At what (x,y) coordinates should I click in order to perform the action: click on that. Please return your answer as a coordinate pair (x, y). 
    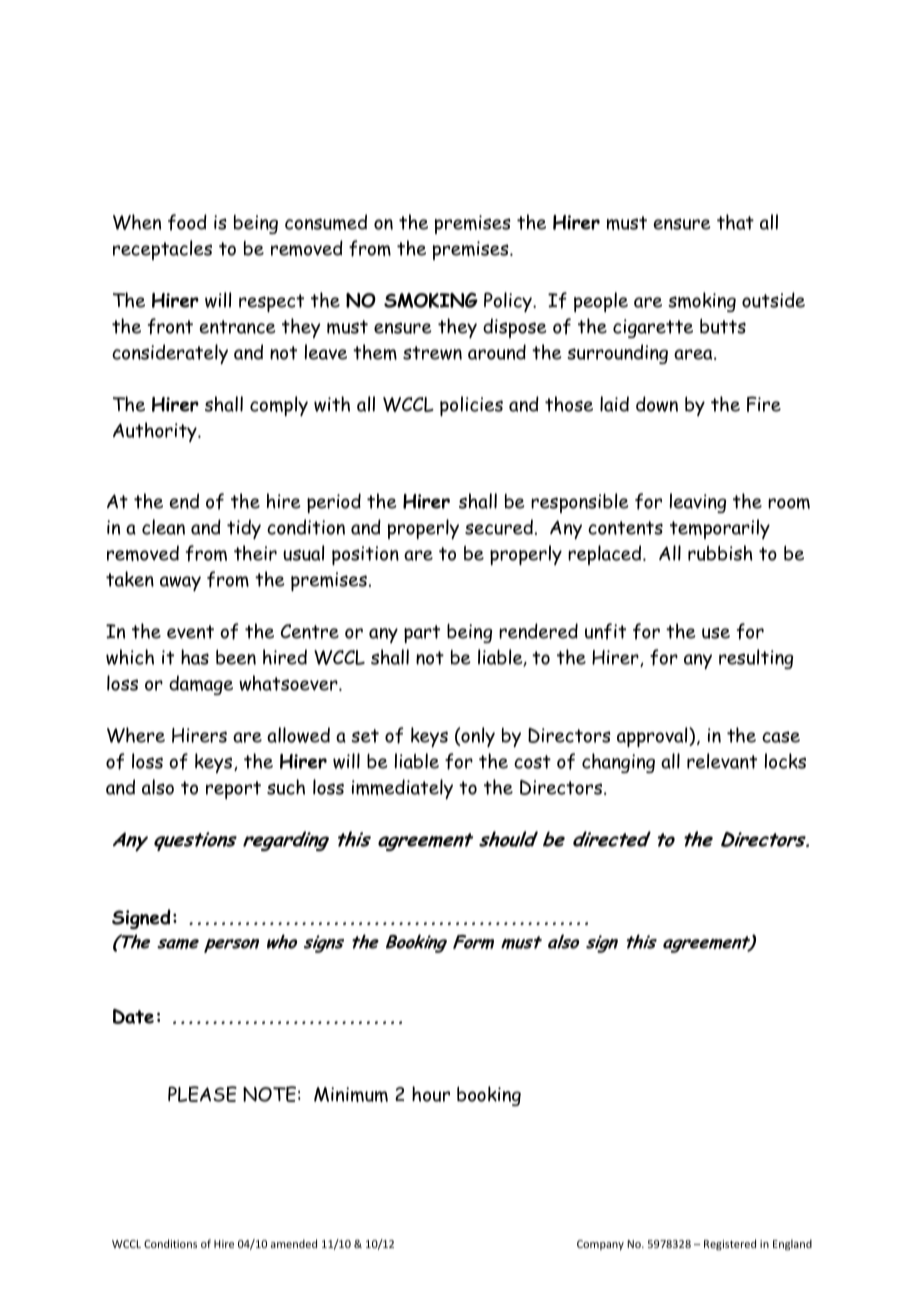
    Looking at the image, I should click on (735, 222).
